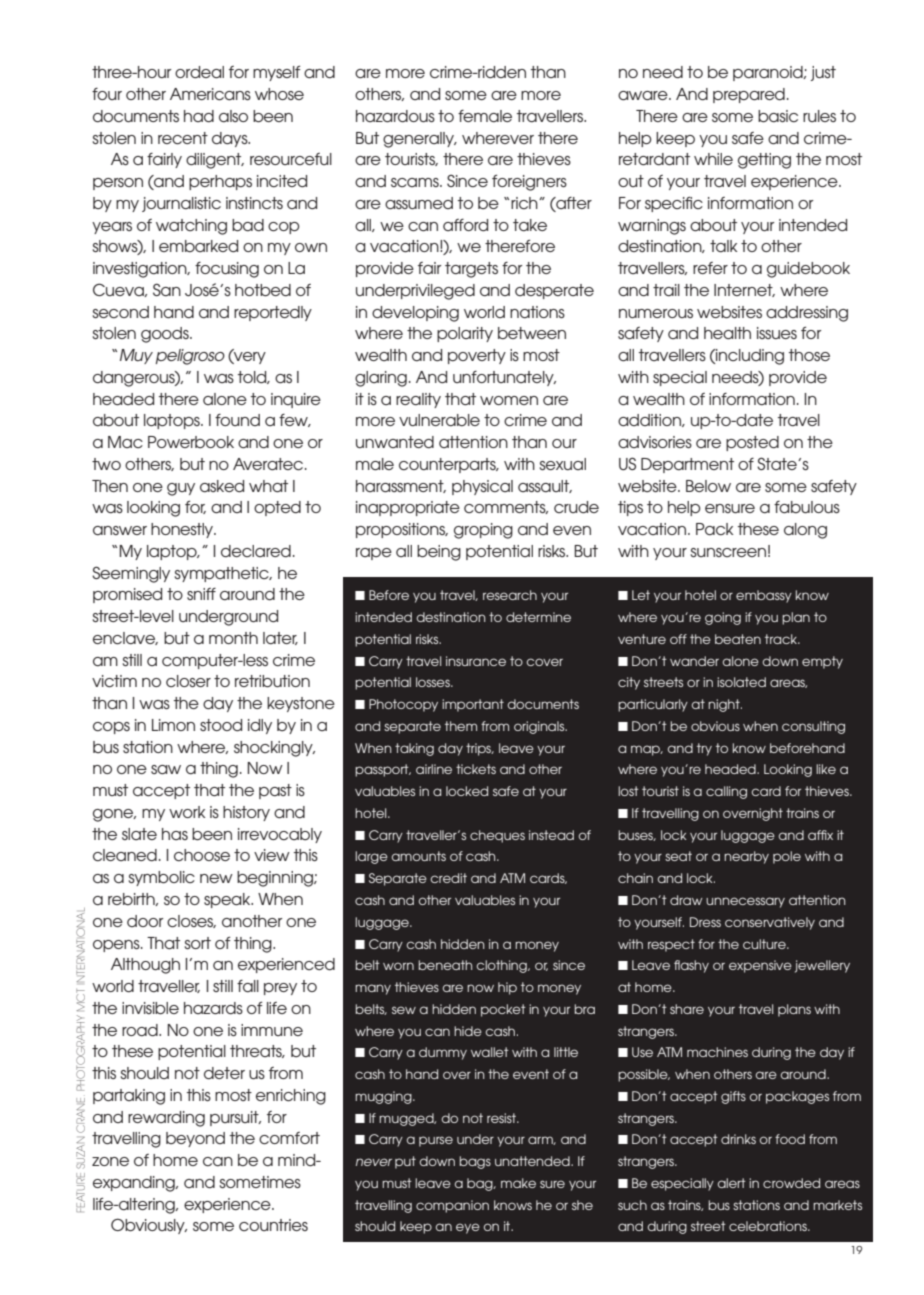  I want to click on prepared, so click(749, 95).
